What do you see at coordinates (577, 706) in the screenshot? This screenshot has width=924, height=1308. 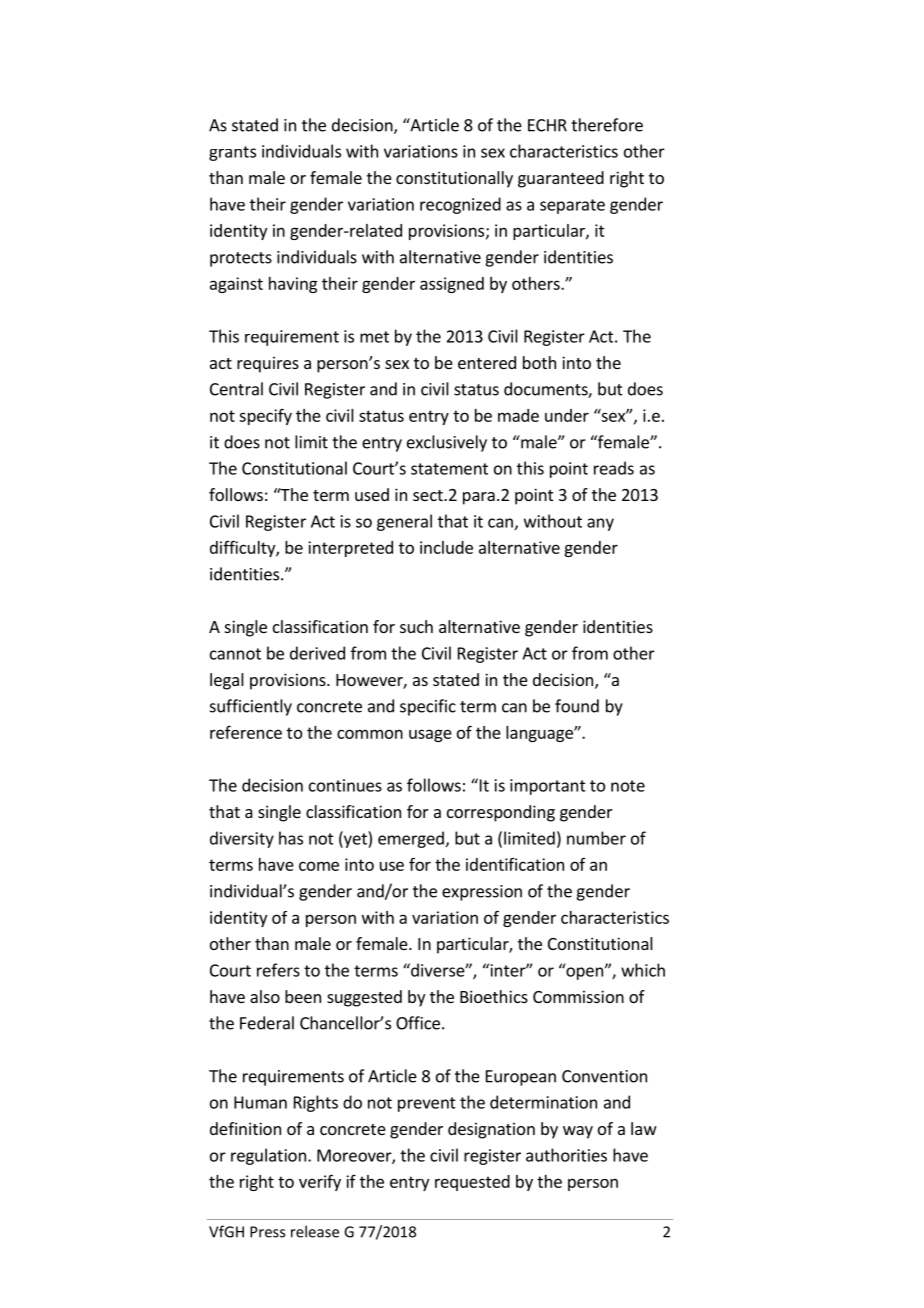 I see `found` at bounding box center [577, 706].
